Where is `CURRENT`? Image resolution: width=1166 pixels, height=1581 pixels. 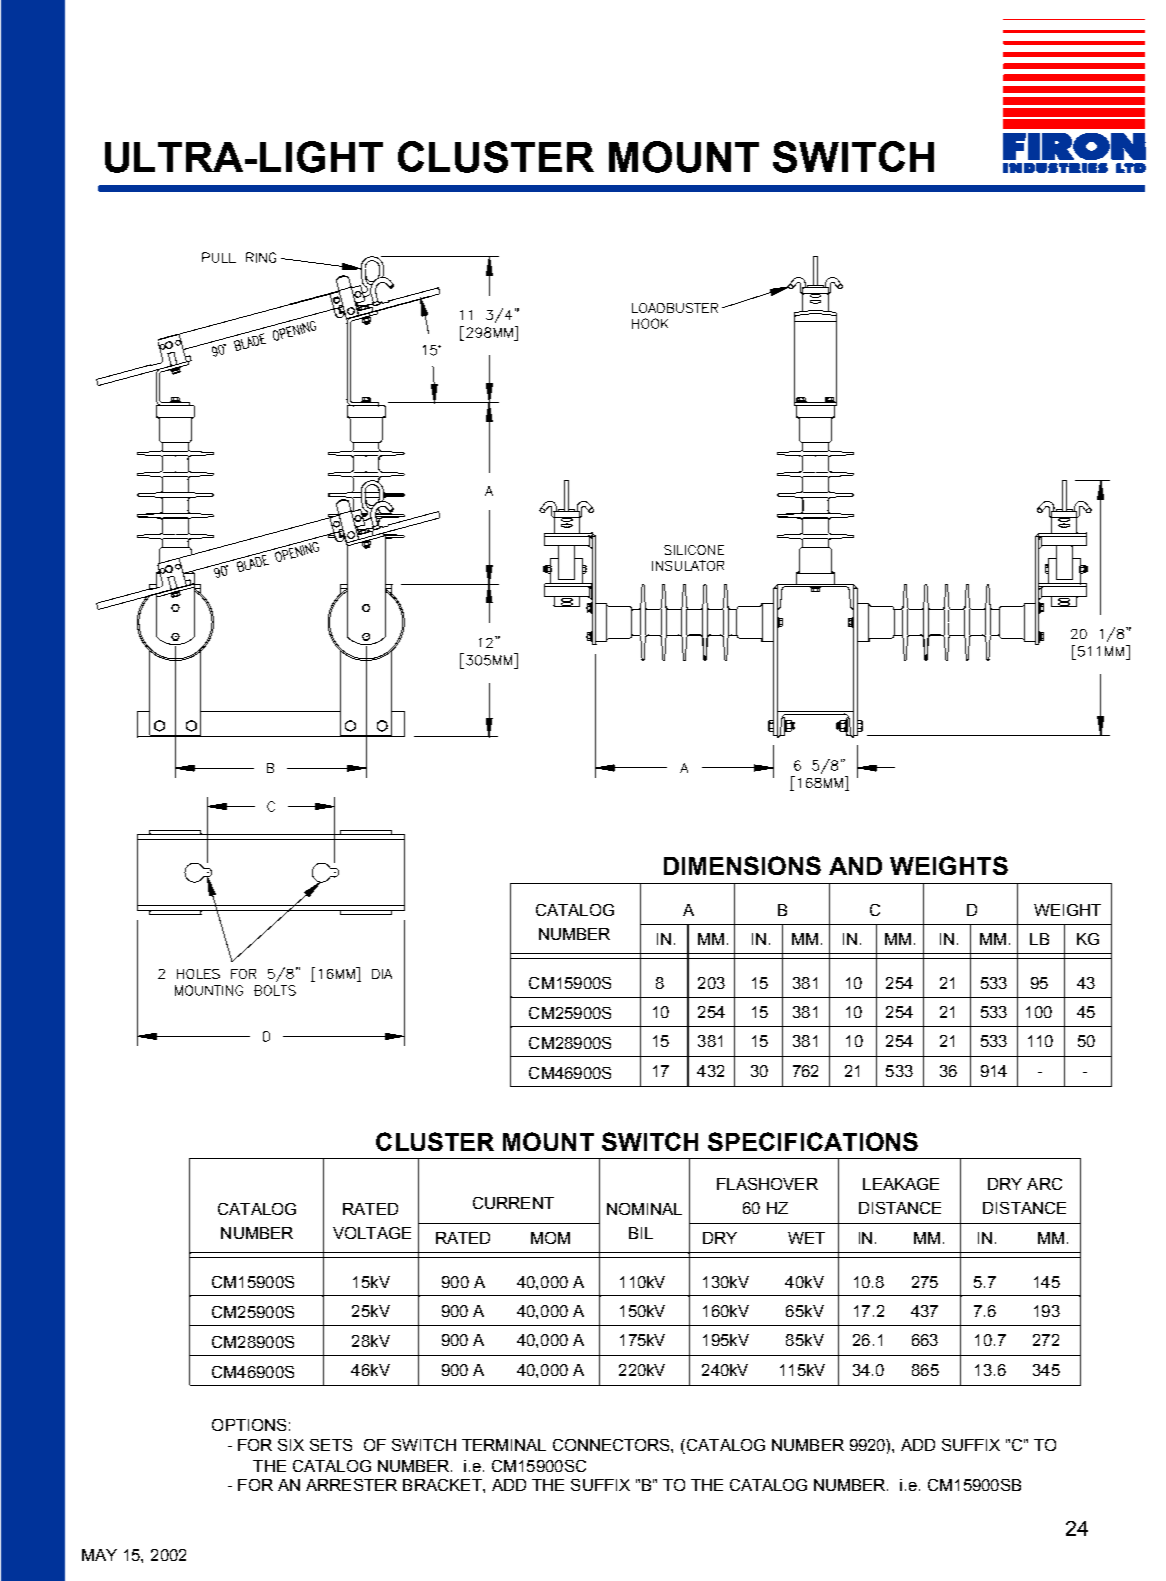
CURRENT is located at coordinates (513, 1203).
